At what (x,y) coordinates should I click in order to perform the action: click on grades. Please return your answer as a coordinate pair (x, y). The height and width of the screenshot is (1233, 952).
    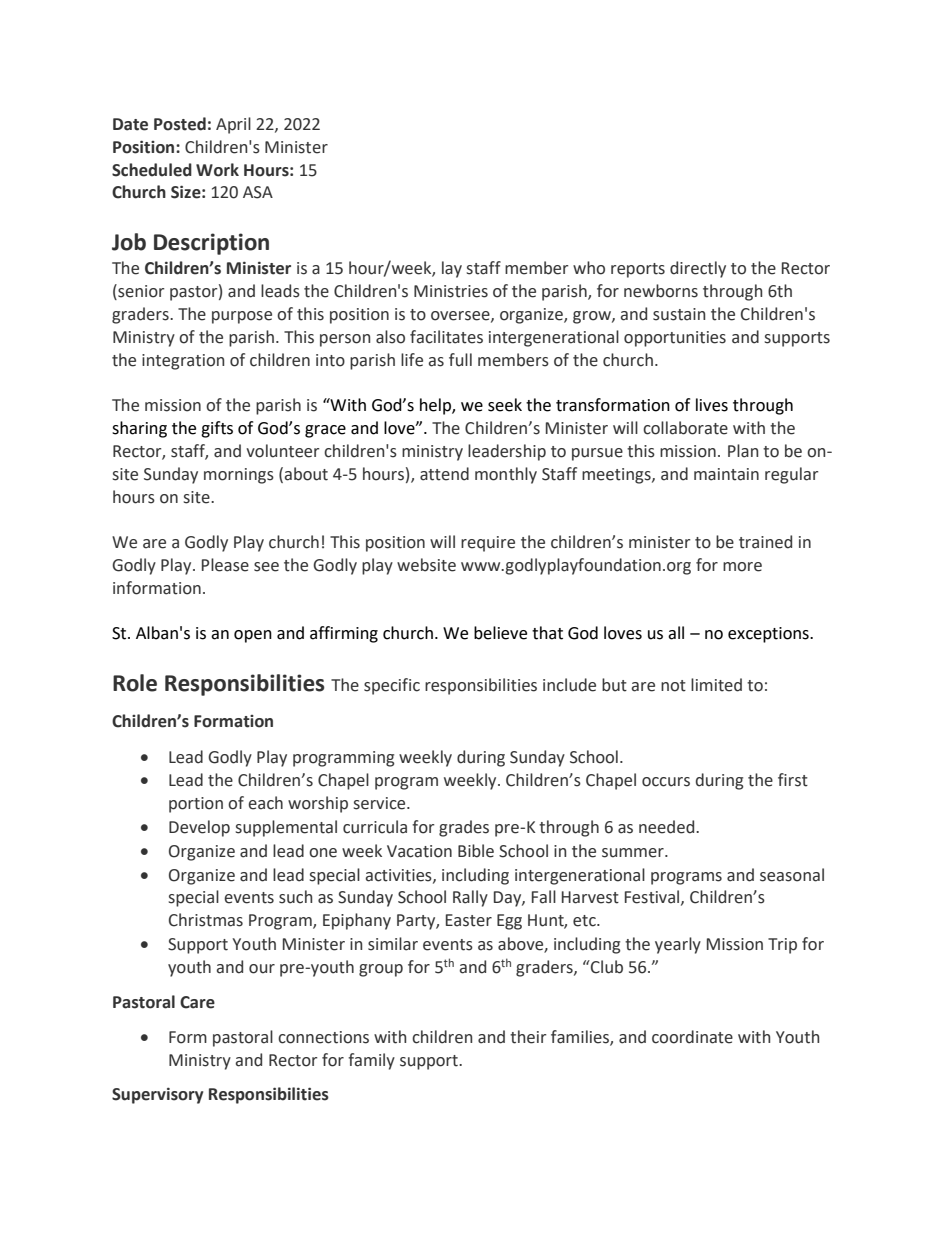
    Looking at the image, I should click on (464, 828).
